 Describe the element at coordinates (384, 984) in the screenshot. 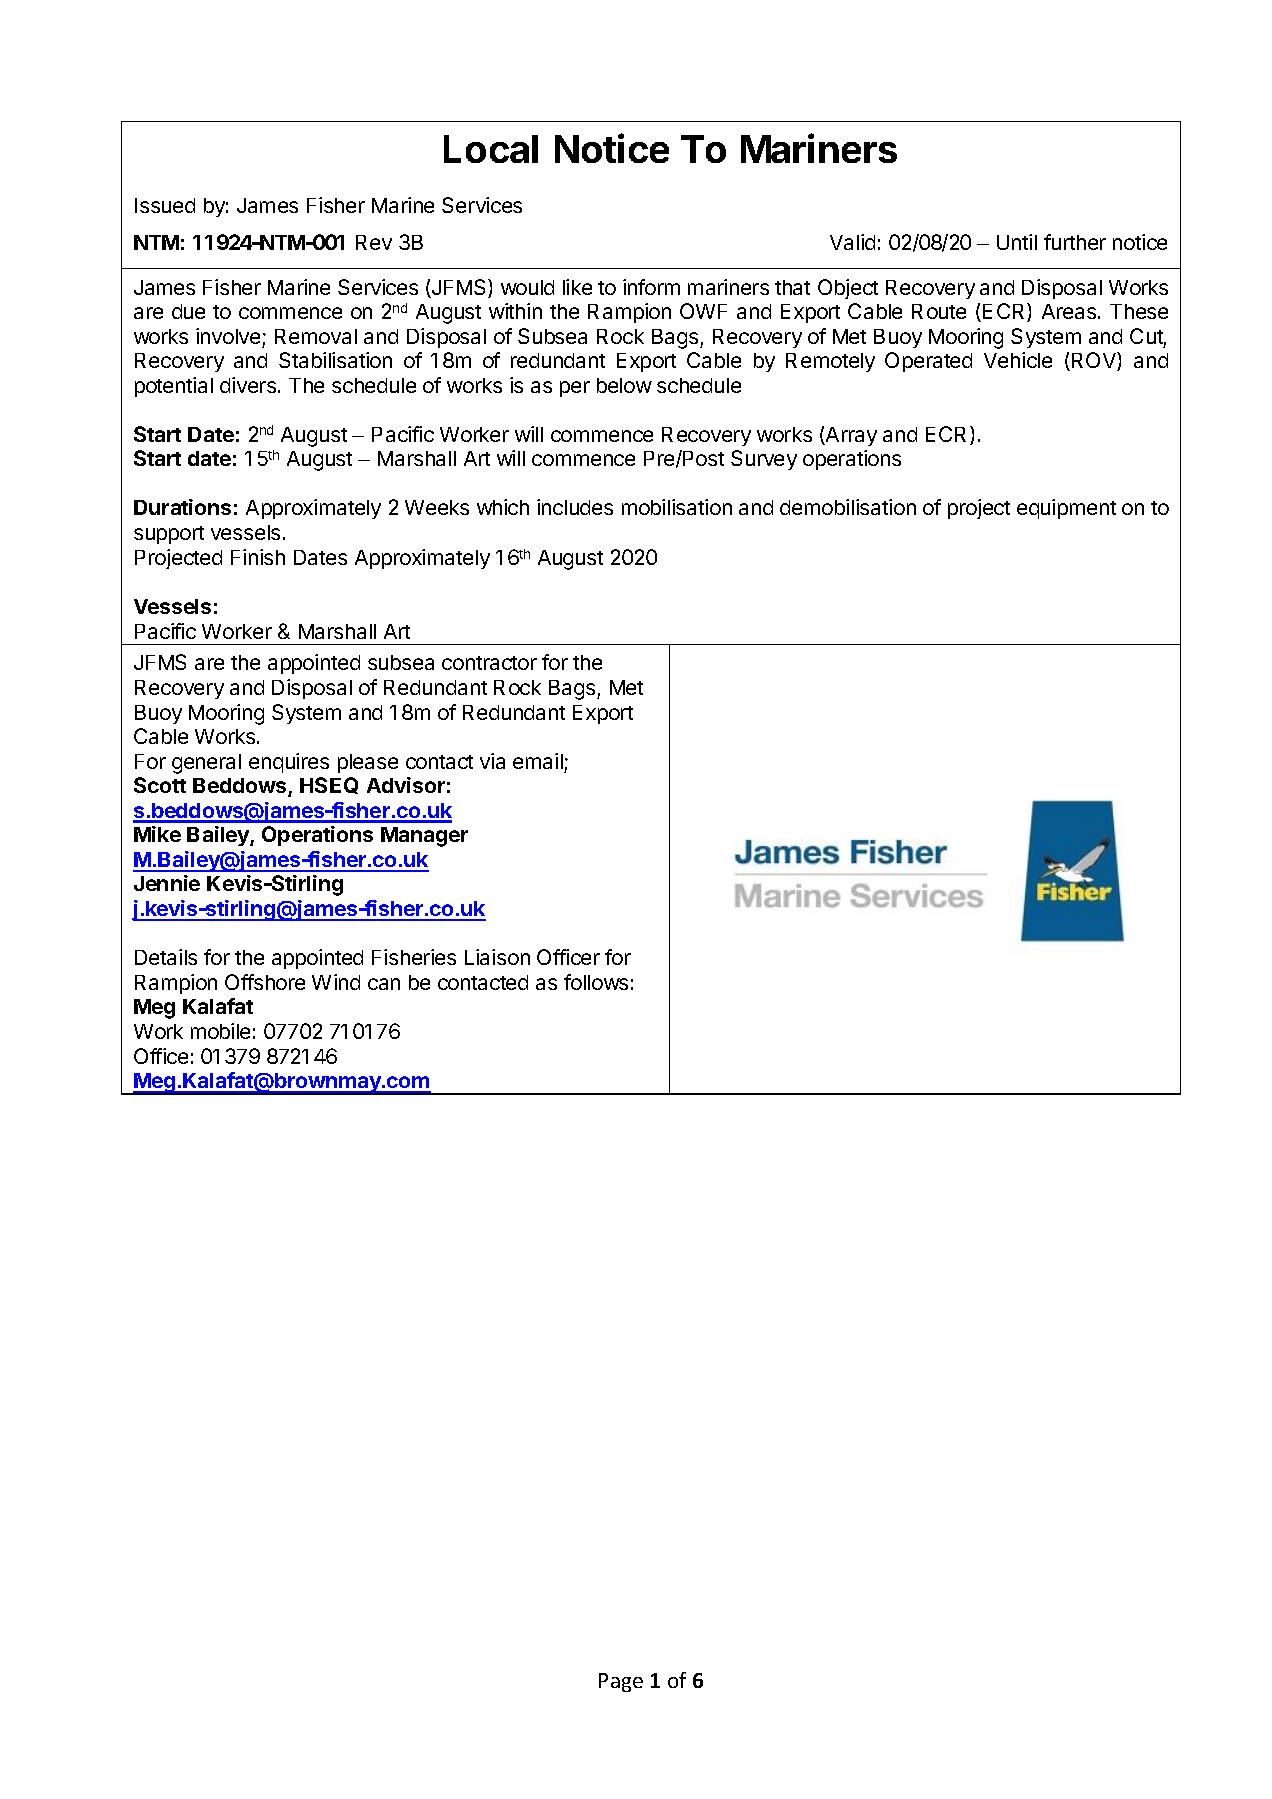

I see `can` at that location.
